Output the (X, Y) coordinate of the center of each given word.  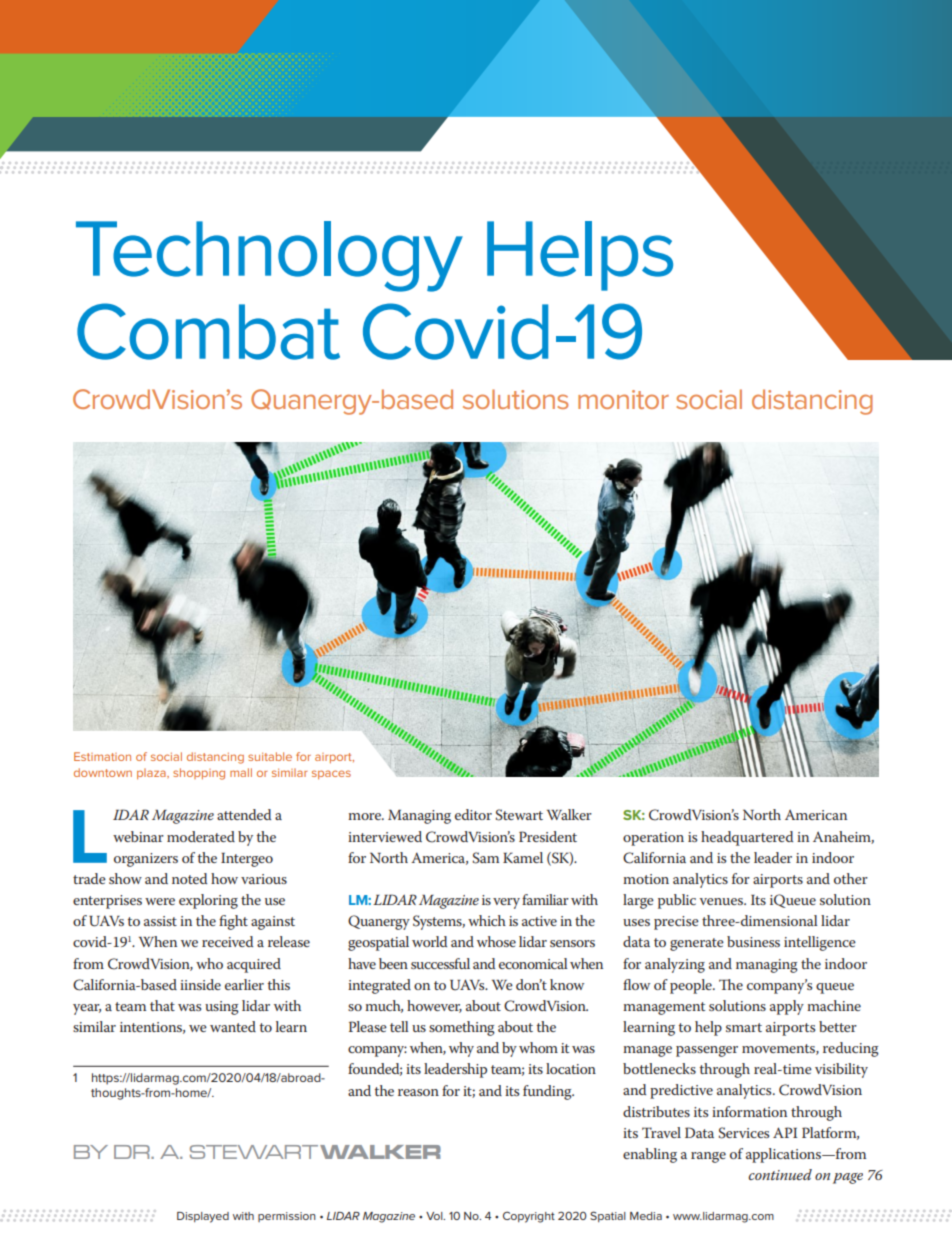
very (506, 903)
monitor (623, 399)
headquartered (747, 838)
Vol (435, 1216)
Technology (269, 256)
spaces (331, 774)
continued (780, 1174)
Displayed (203, 1217)
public (677, 901)
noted (189, 878)
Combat (208, 331)
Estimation (102, 756)
